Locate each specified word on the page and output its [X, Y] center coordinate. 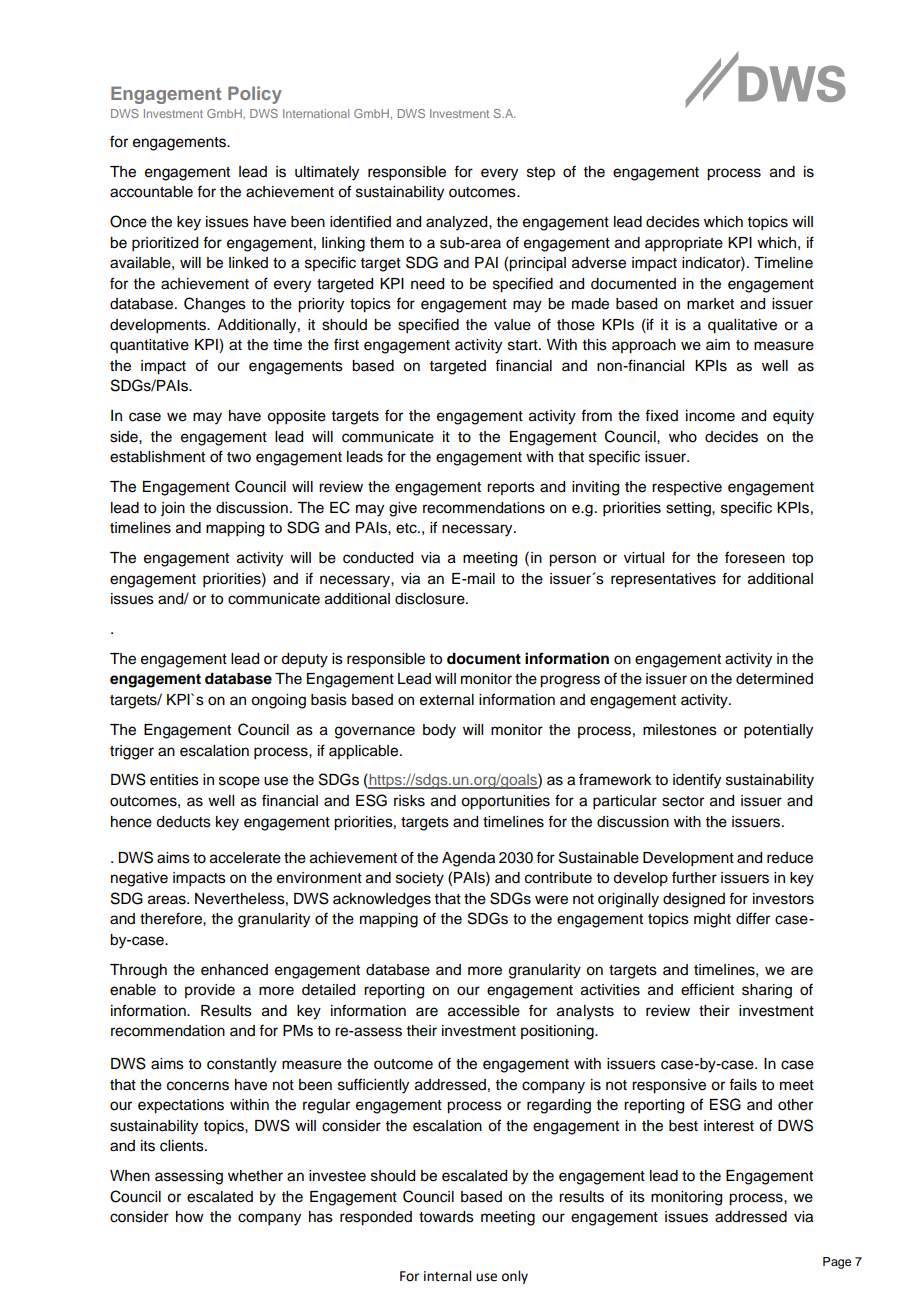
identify [697, 781]
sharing [767, 991]
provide [210, 991]
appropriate [684, 244]
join [173, 509]
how [190, 1217]
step [541, 174]
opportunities [505, 802]
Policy [255, 95]
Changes [215, 305]
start [524, 345]
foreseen [755, 557]
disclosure [431, 599]
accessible [484, 1011]
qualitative [742, 326]
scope [239, 782]
